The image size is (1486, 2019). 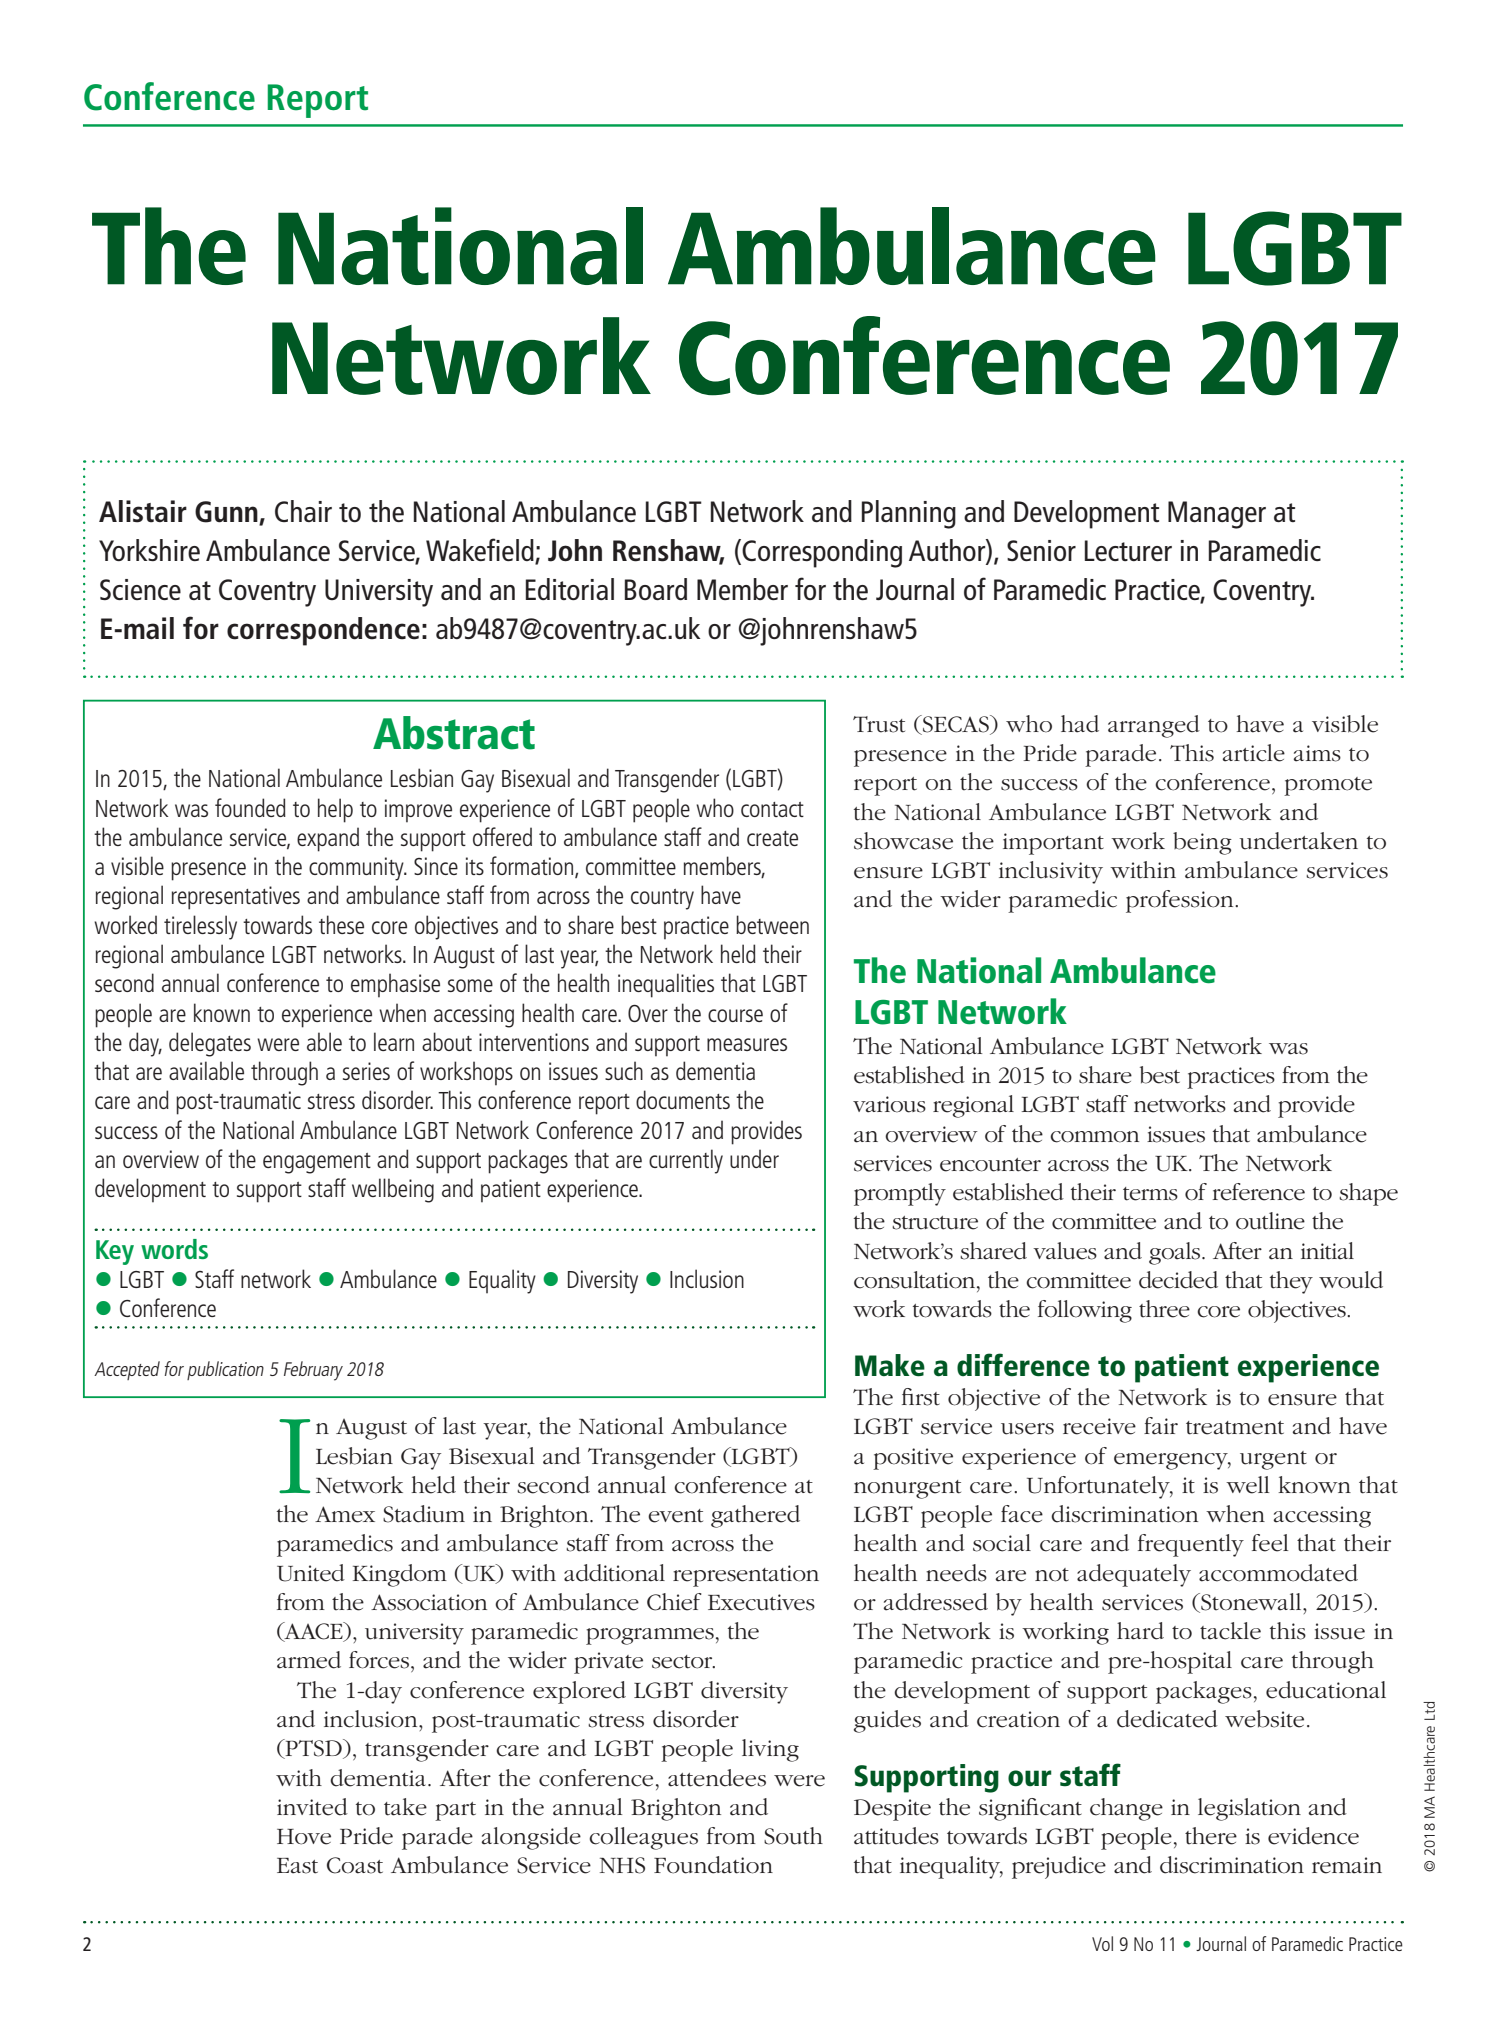 I want to click on Gunn, so click(x=226, y=512).
